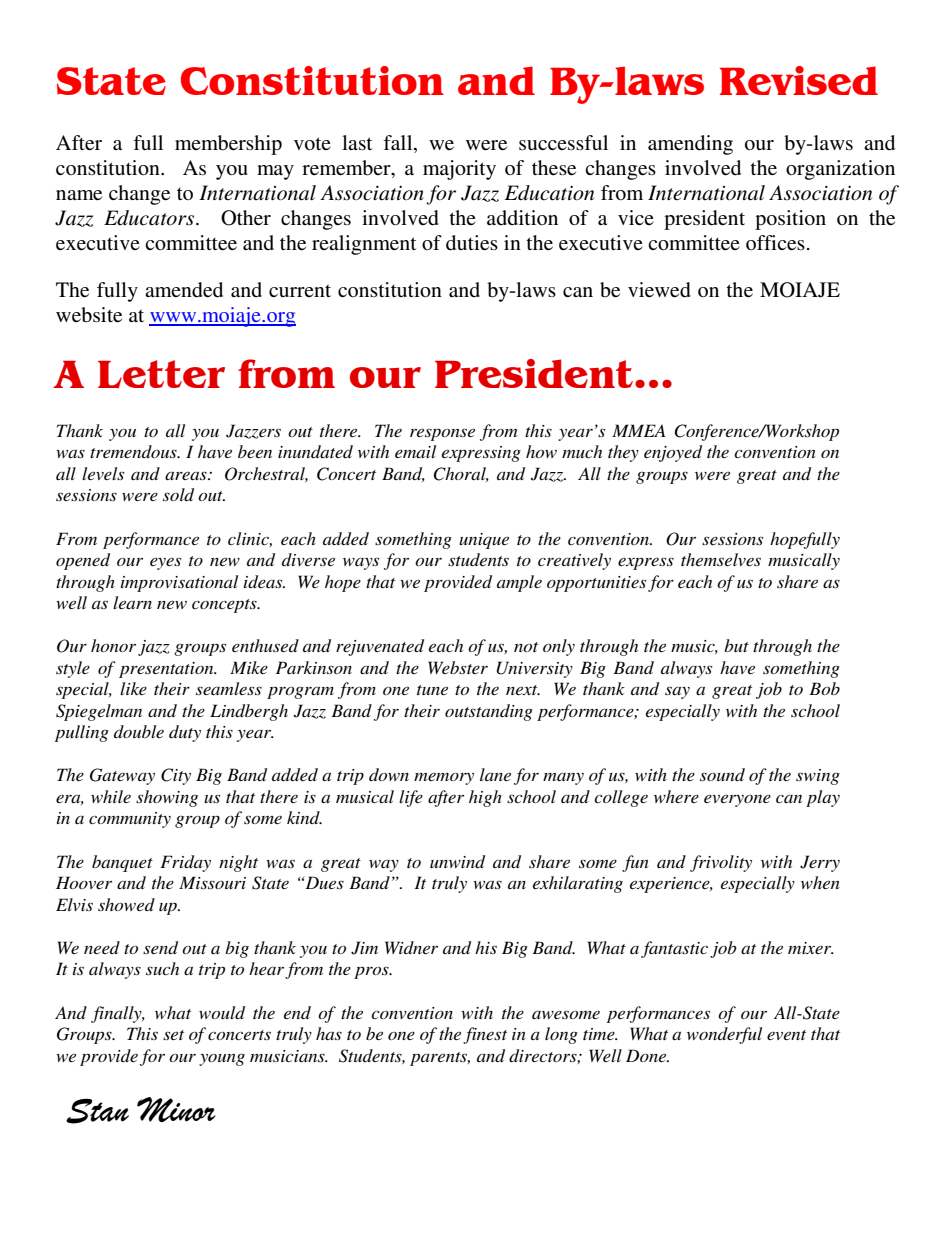 The height and width of the page is (1233, 952). What do you see at coordinates (134, 451) in the page?
I see `tremendous` at bounding box center [134, 451].
